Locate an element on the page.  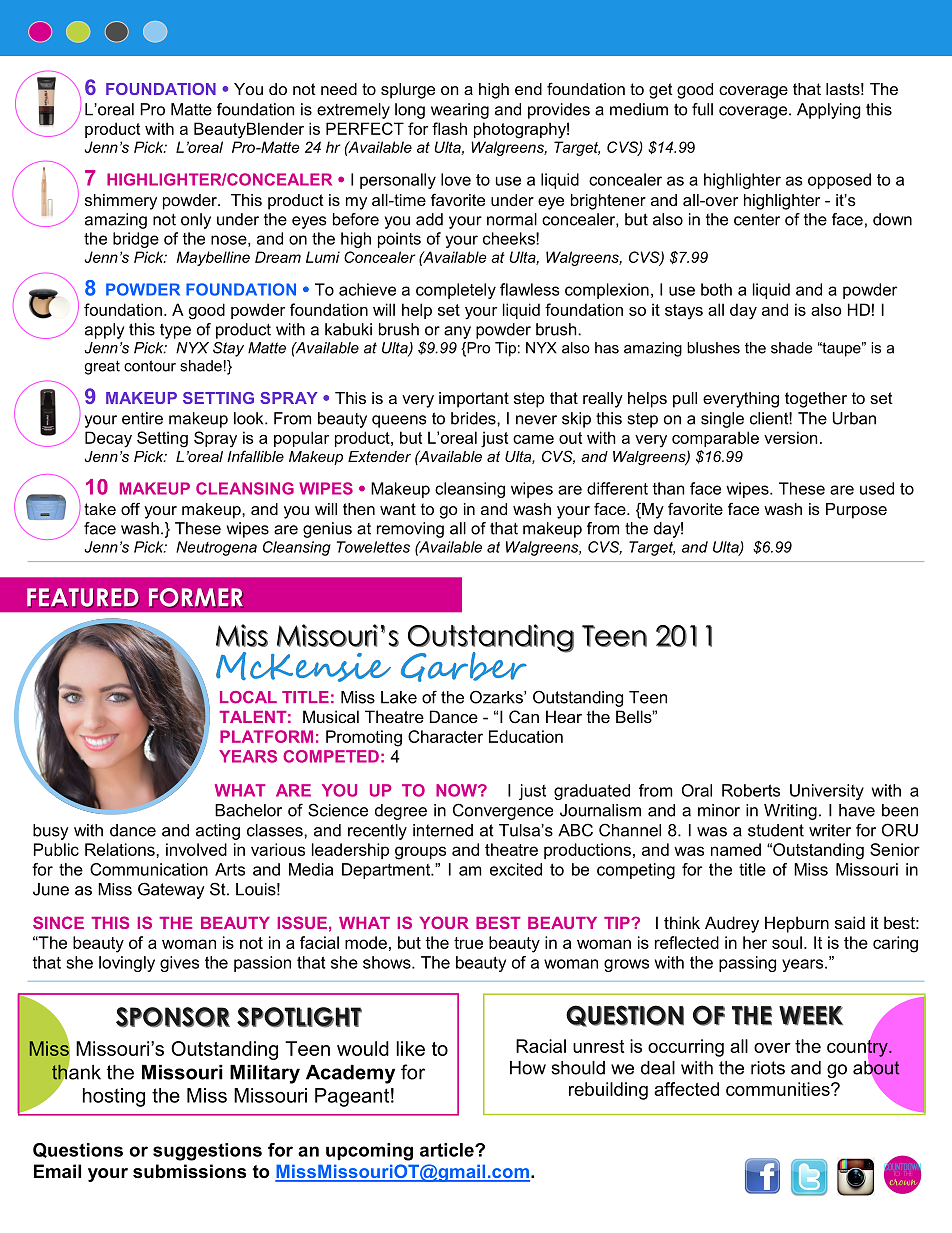
suggestions is located at coordinates (207, 1152).
